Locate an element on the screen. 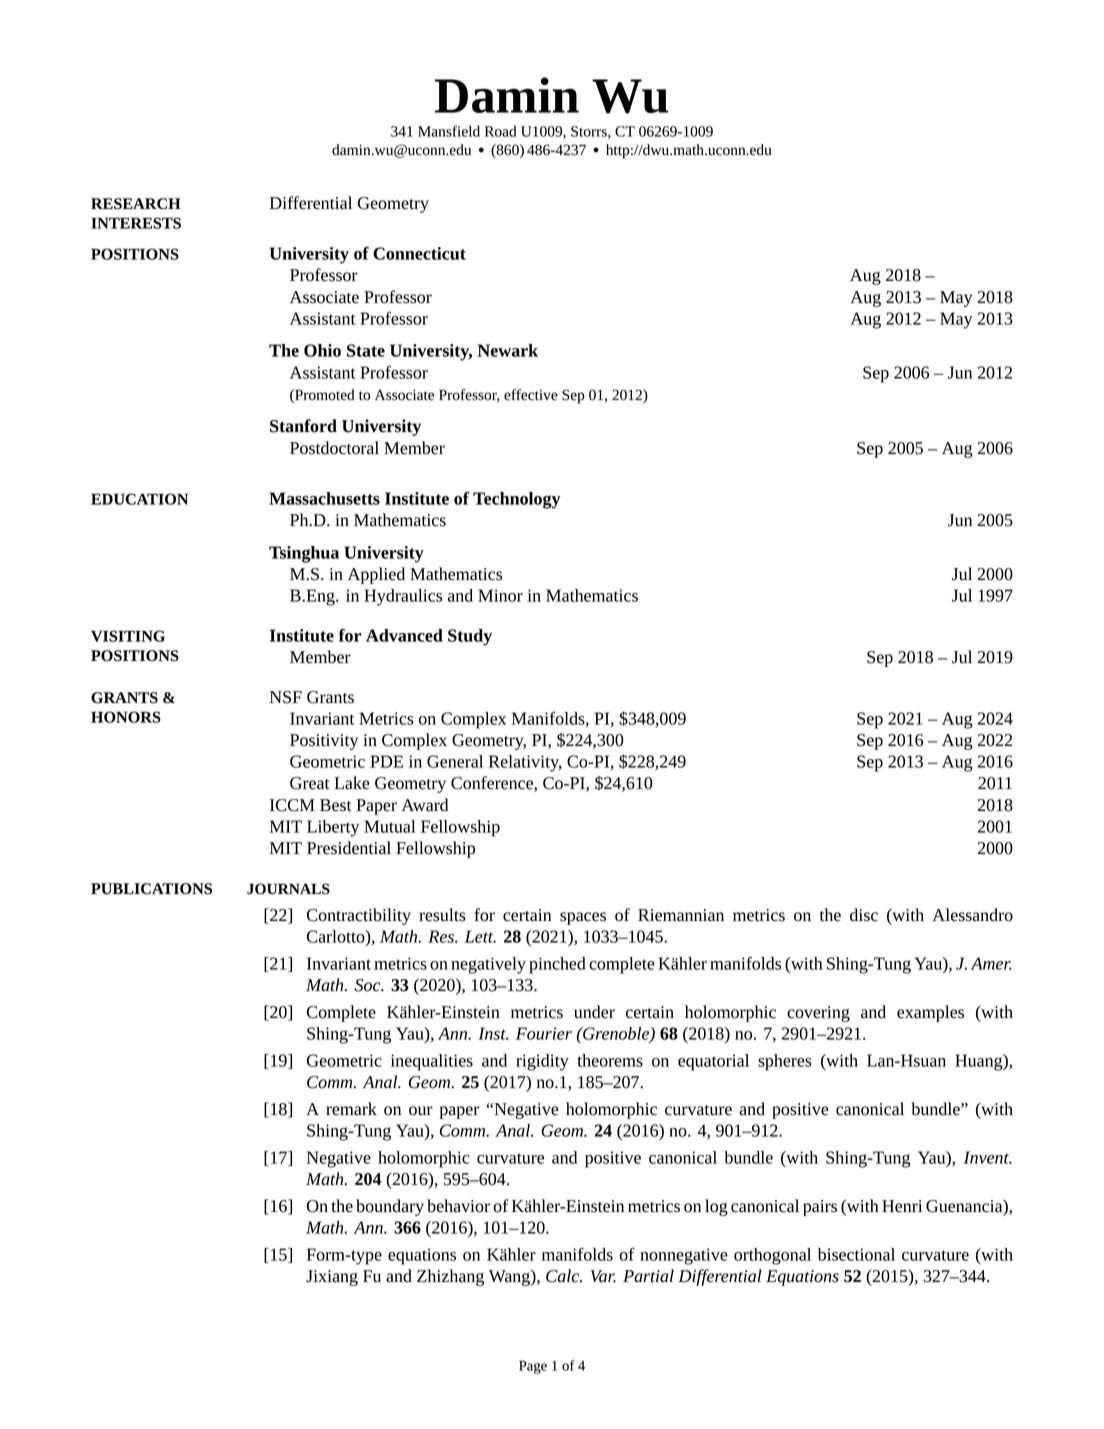 Image resolution: width=1104 pixels, height=1429 pixels. Road is located at coordinates (500, 131).
